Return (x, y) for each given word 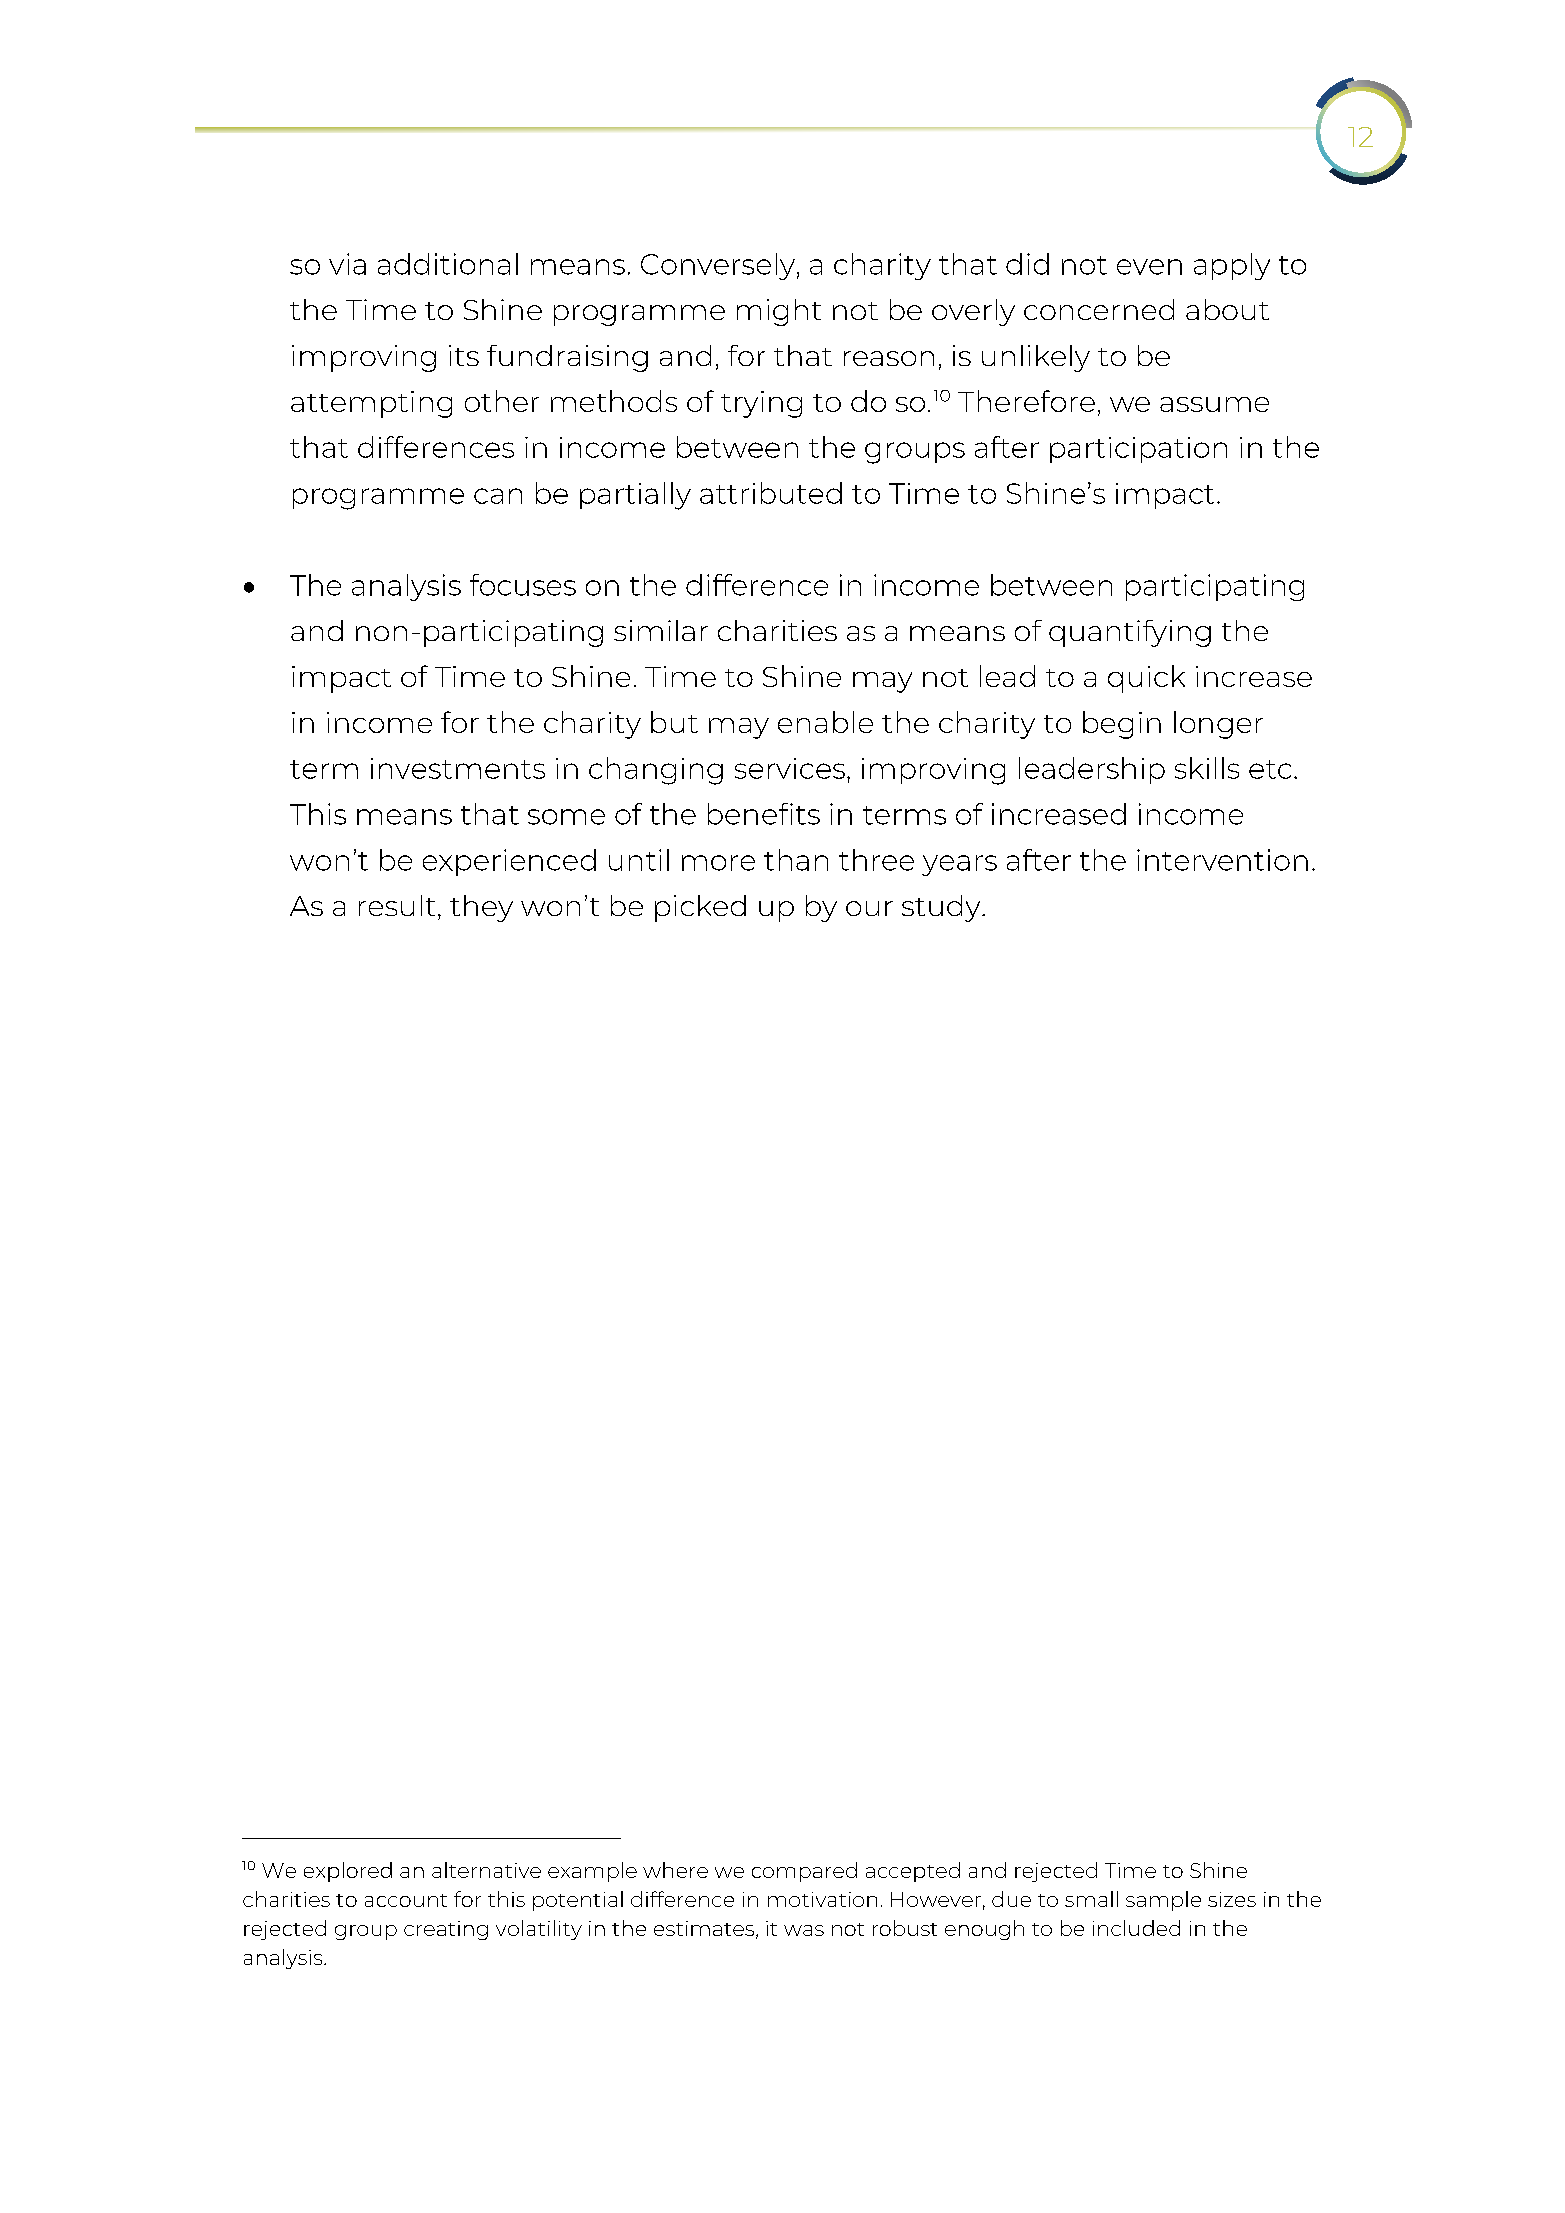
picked (700, 908)
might (779, 312)
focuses (523, 585)
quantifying (1130, 633)
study (942, 908)
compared (804, 1872)
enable (825, 722)
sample (1163, 1901)
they (481, 908)
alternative (486, 1870)
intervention (1222, 860)
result (397, 905)
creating (446, 1930)
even (1149, 267)
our (869, 908)
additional (448, 264)
